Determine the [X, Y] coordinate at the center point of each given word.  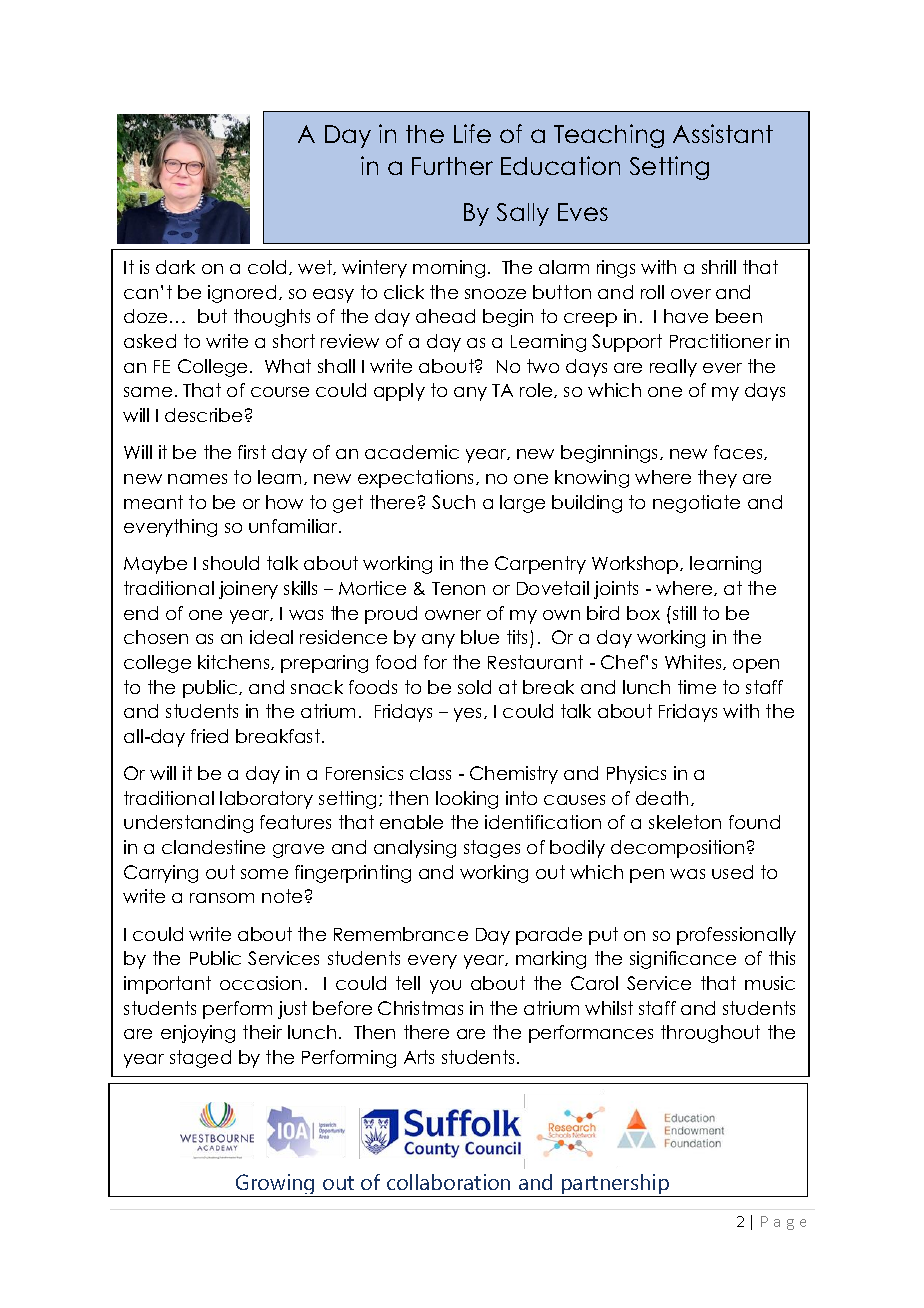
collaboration [448, 1182]
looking [467, 800]
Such [453, 502]
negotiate [696, 504]
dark [175, 267]
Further [452, 166]
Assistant [723, 133]
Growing [275, 1185]
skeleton [685, 822]
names [197, 479]
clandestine [213, 847]
